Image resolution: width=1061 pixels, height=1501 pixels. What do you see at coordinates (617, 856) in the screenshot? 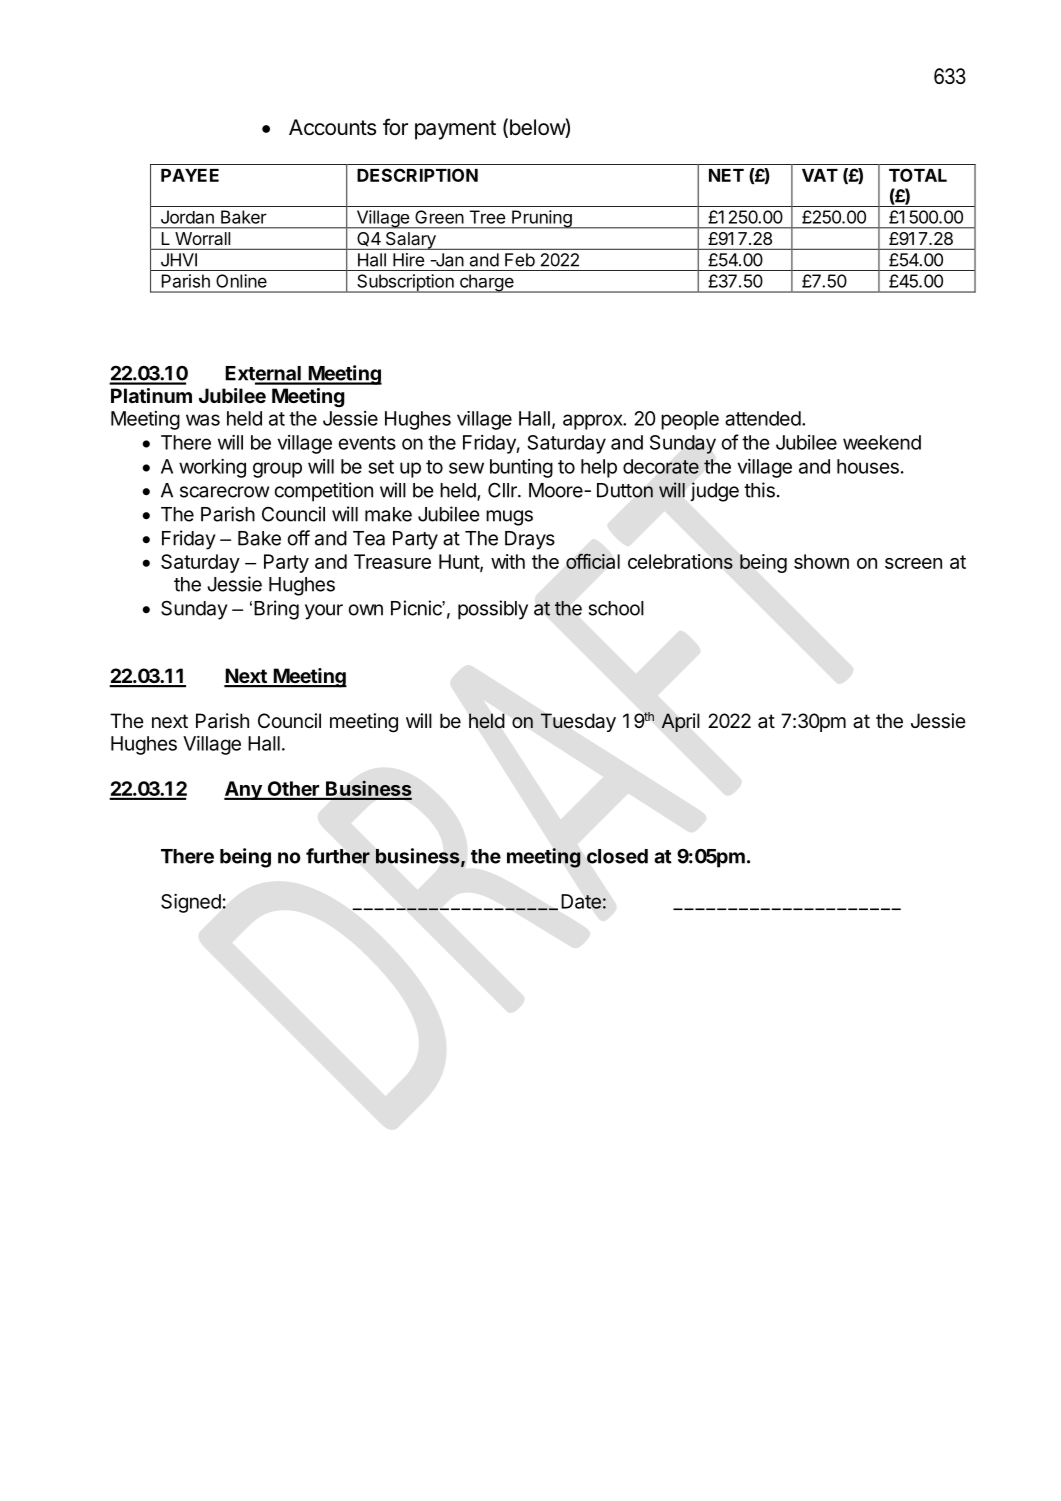
I see `closed` at bounding box center [617, 856].
